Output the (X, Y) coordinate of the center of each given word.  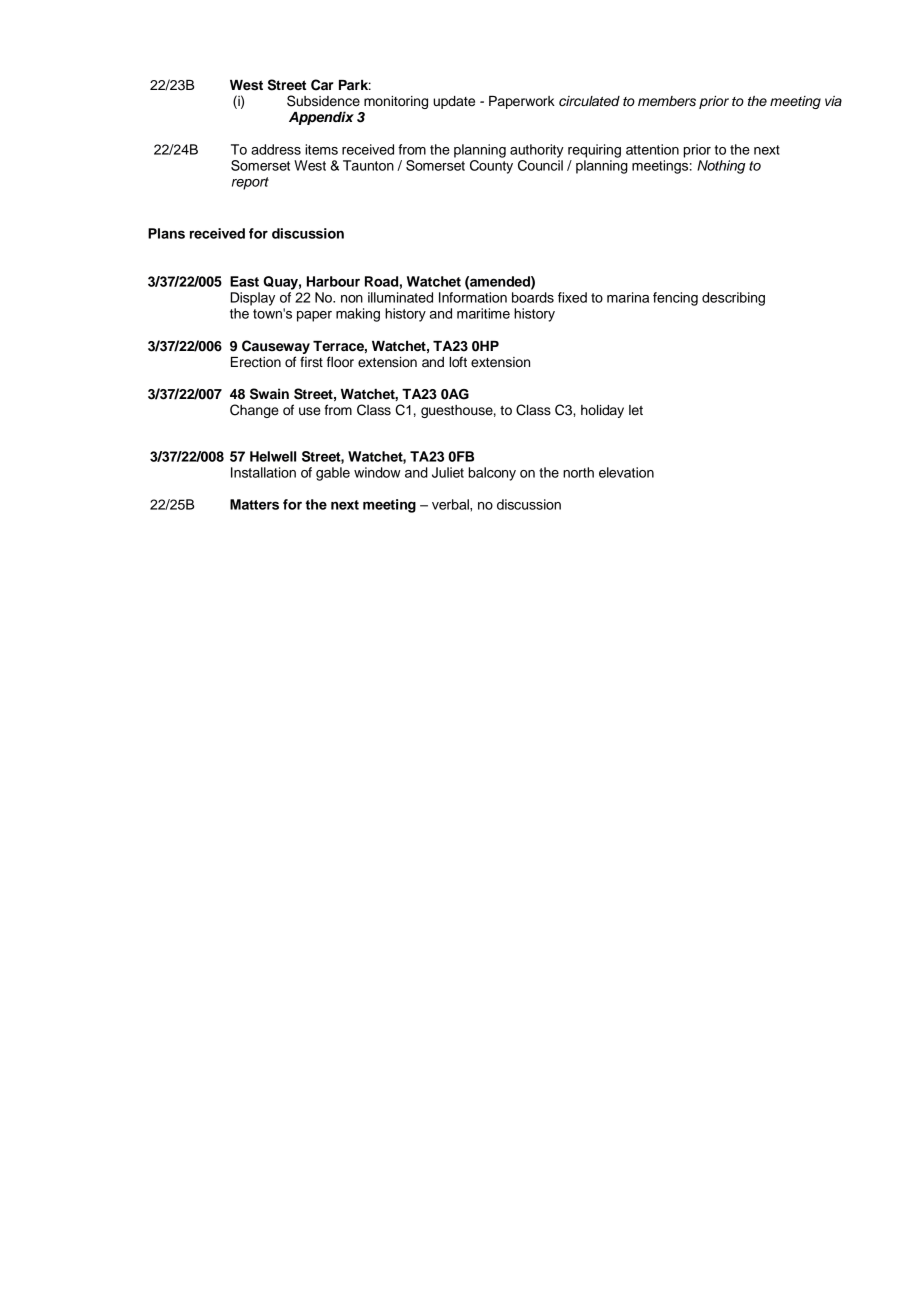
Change (254, 411)
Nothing (721, 167)
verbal (451, 504)
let (636, 410)
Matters (254, 504)
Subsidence (323, 101)
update (454, 102)
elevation (626, 472)
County (491, 167)
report (250, 183)
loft (458, 361)
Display (252, 299)
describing (733, 299)
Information (473, 297)
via (833, 101)
